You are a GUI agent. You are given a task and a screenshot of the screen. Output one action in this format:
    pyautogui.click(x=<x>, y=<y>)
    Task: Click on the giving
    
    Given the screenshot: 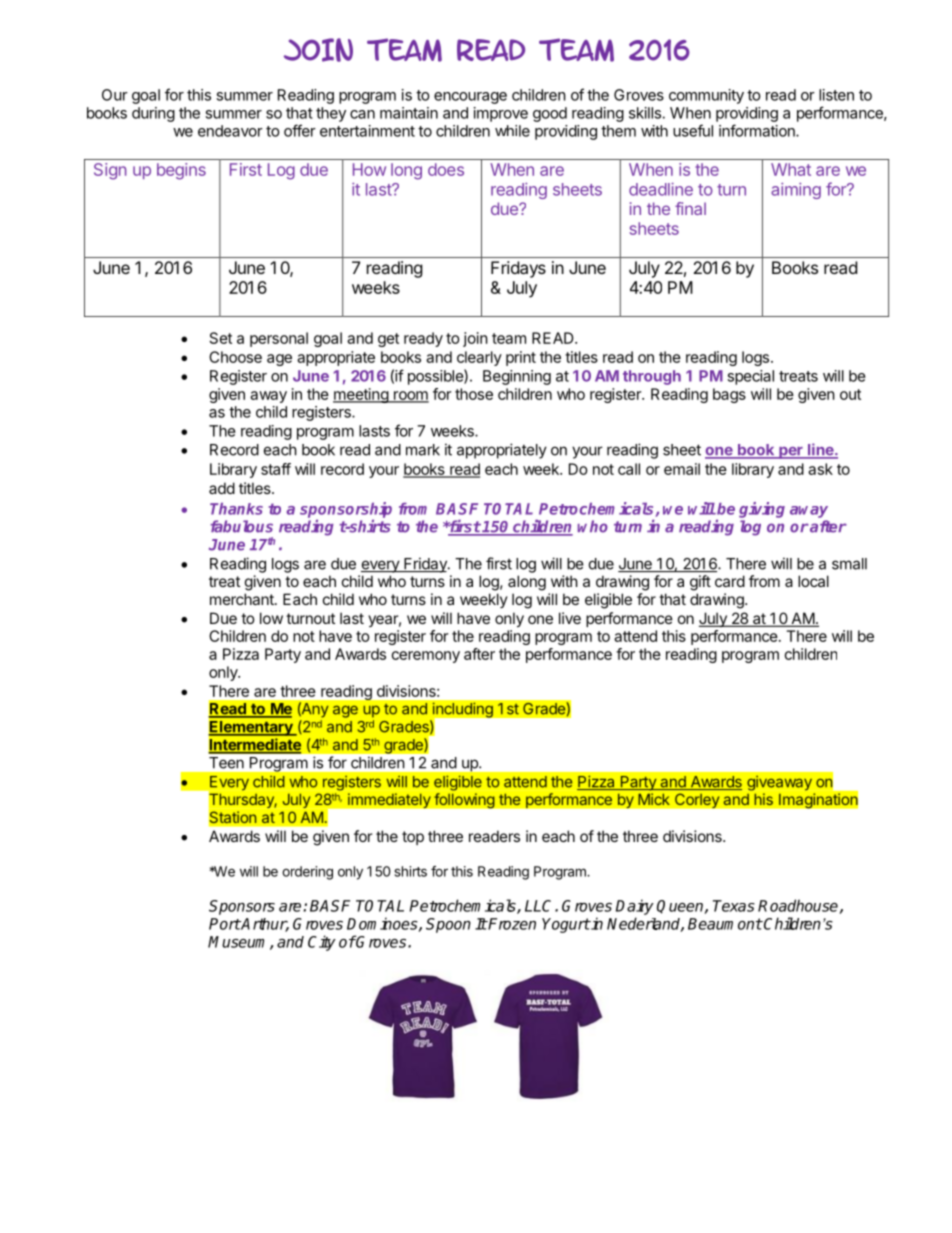 What is the action you would take?
    pyautogui.click(x=762, y=510)
